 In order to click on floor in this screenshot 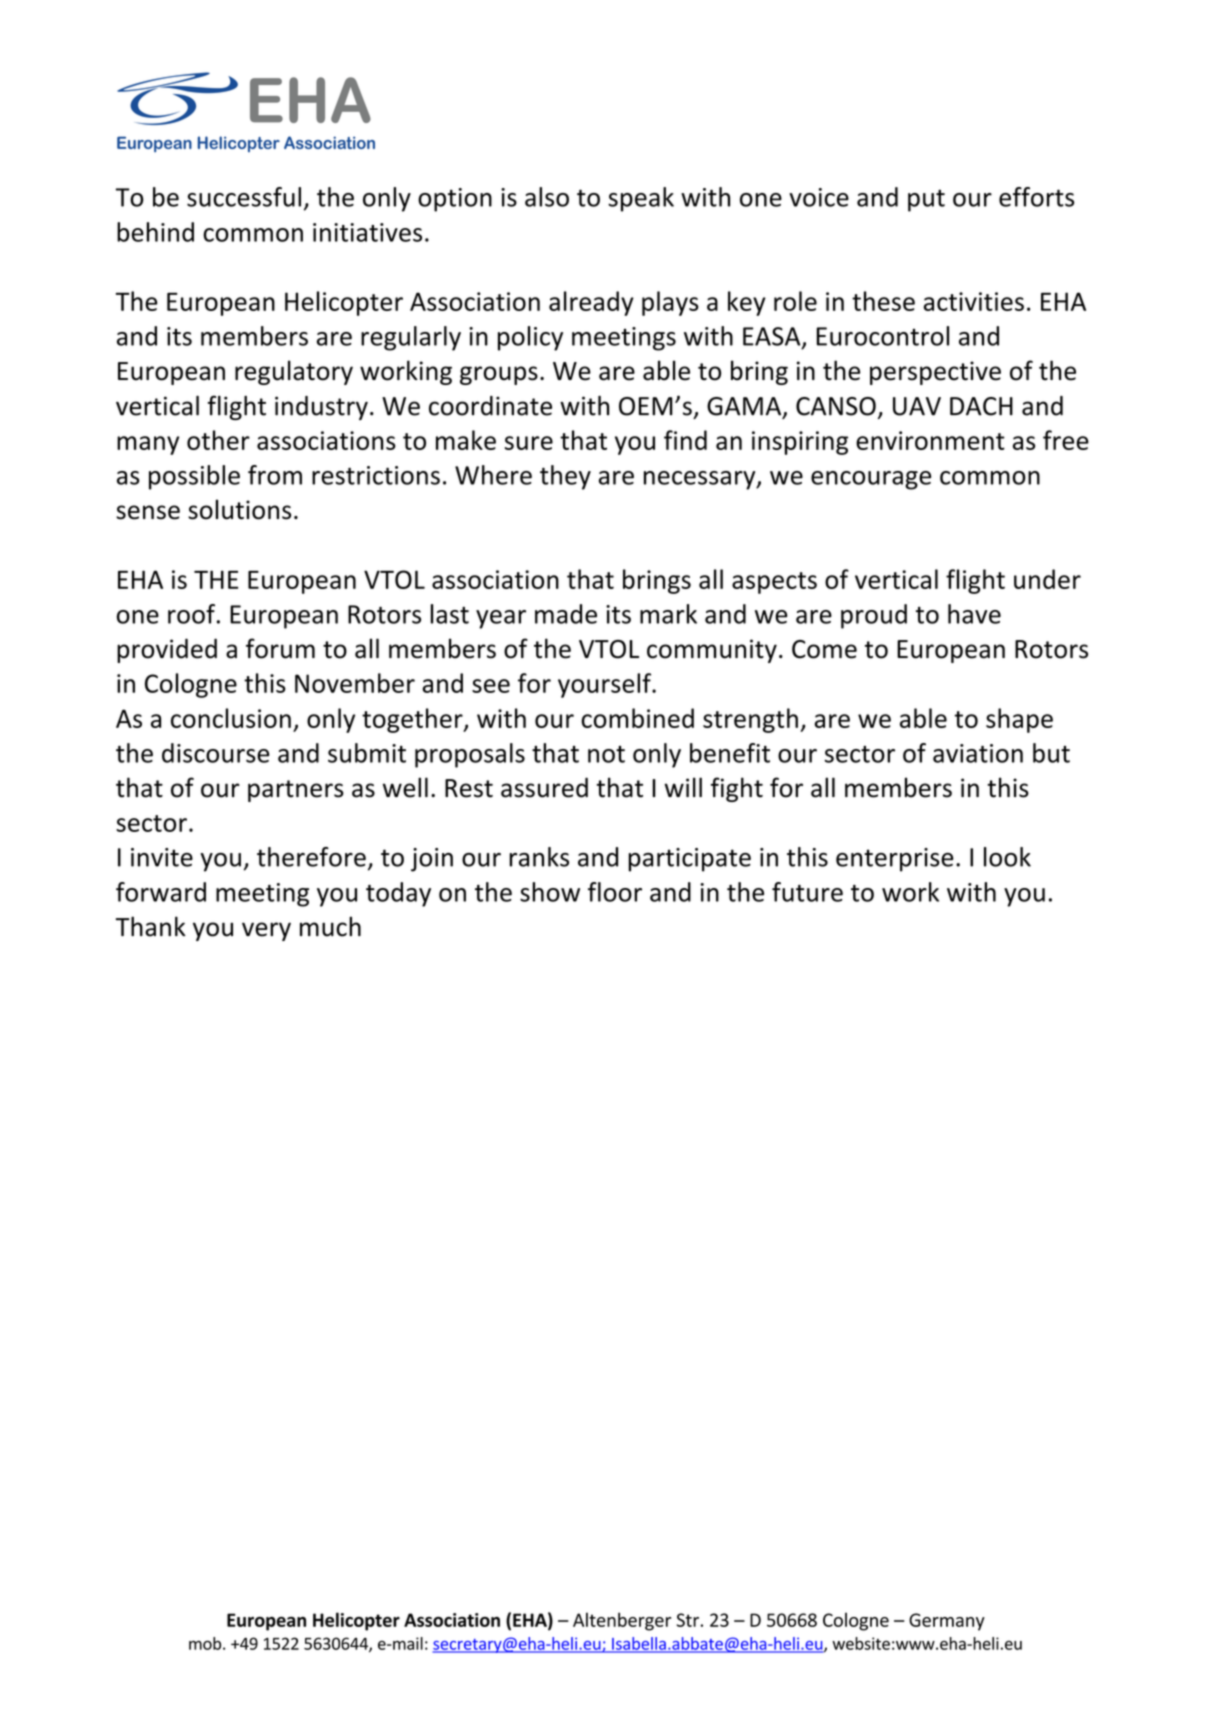, I will do `click(615, 892)`.
